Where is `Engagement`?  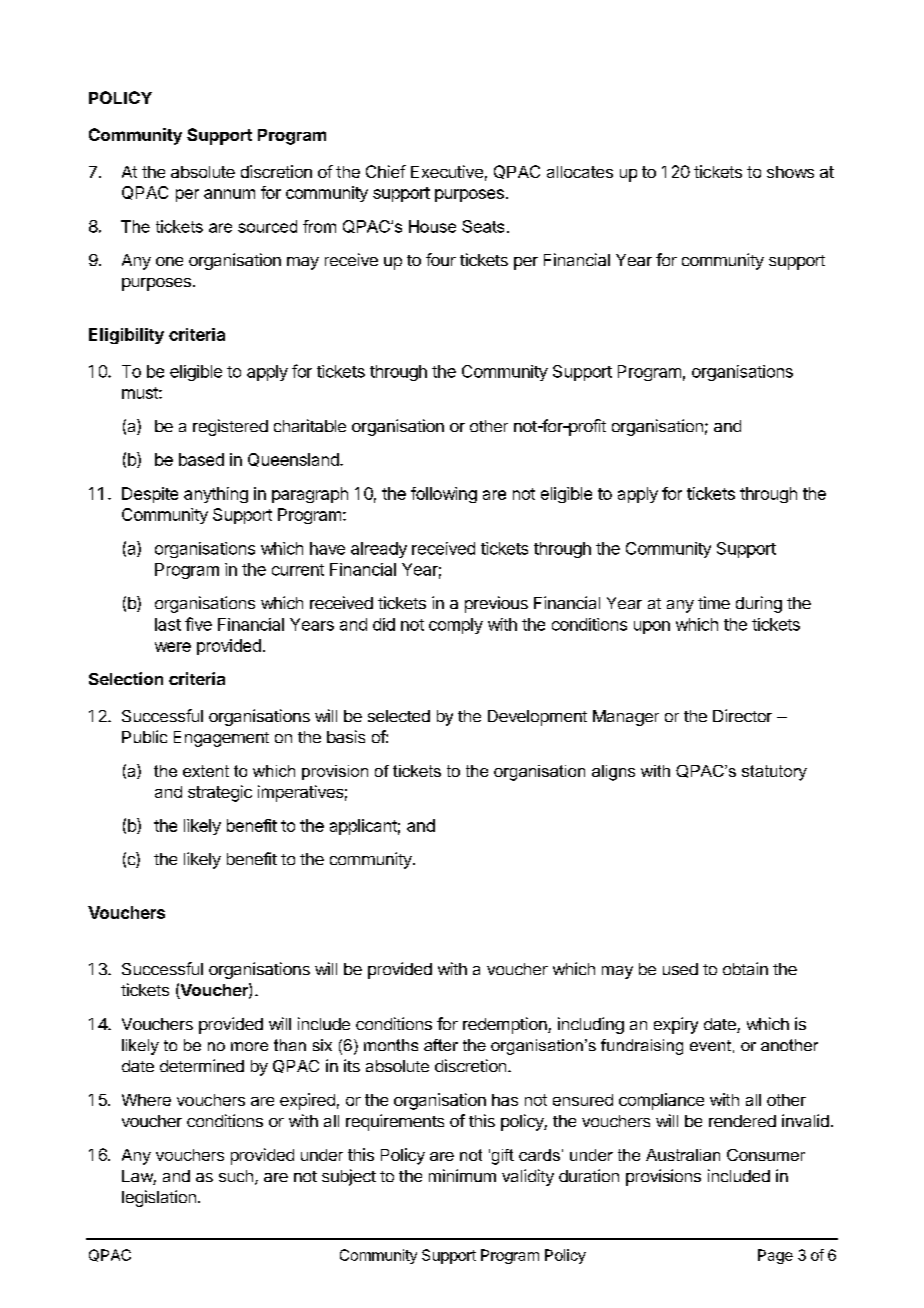
Engagement is located at coordinates (221, 739).
